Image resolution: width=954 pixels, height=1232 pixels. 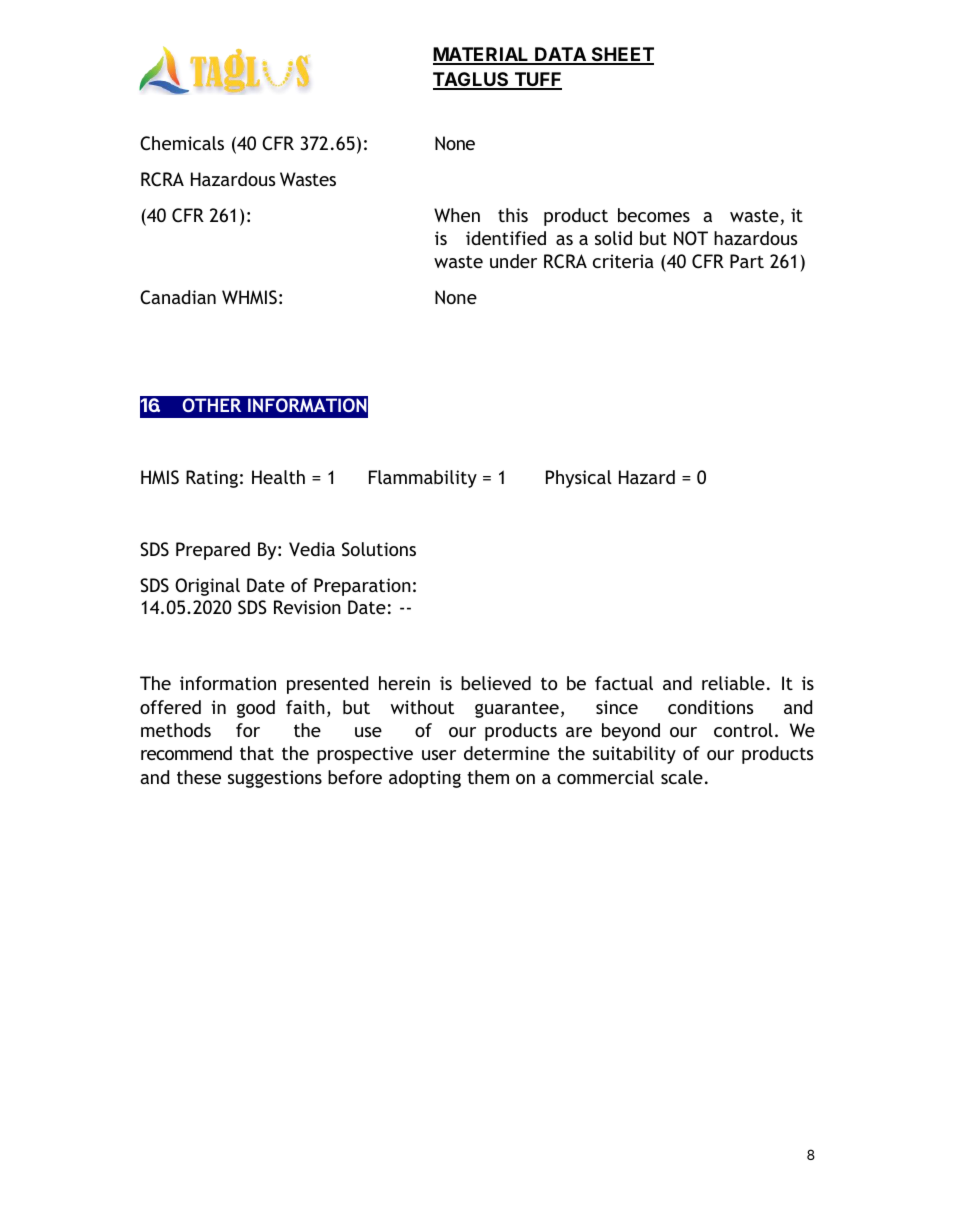 What do you see at coordinates (211, 405) in the screenshot?
I see `OTHER` at bounding box center [211, 405].
